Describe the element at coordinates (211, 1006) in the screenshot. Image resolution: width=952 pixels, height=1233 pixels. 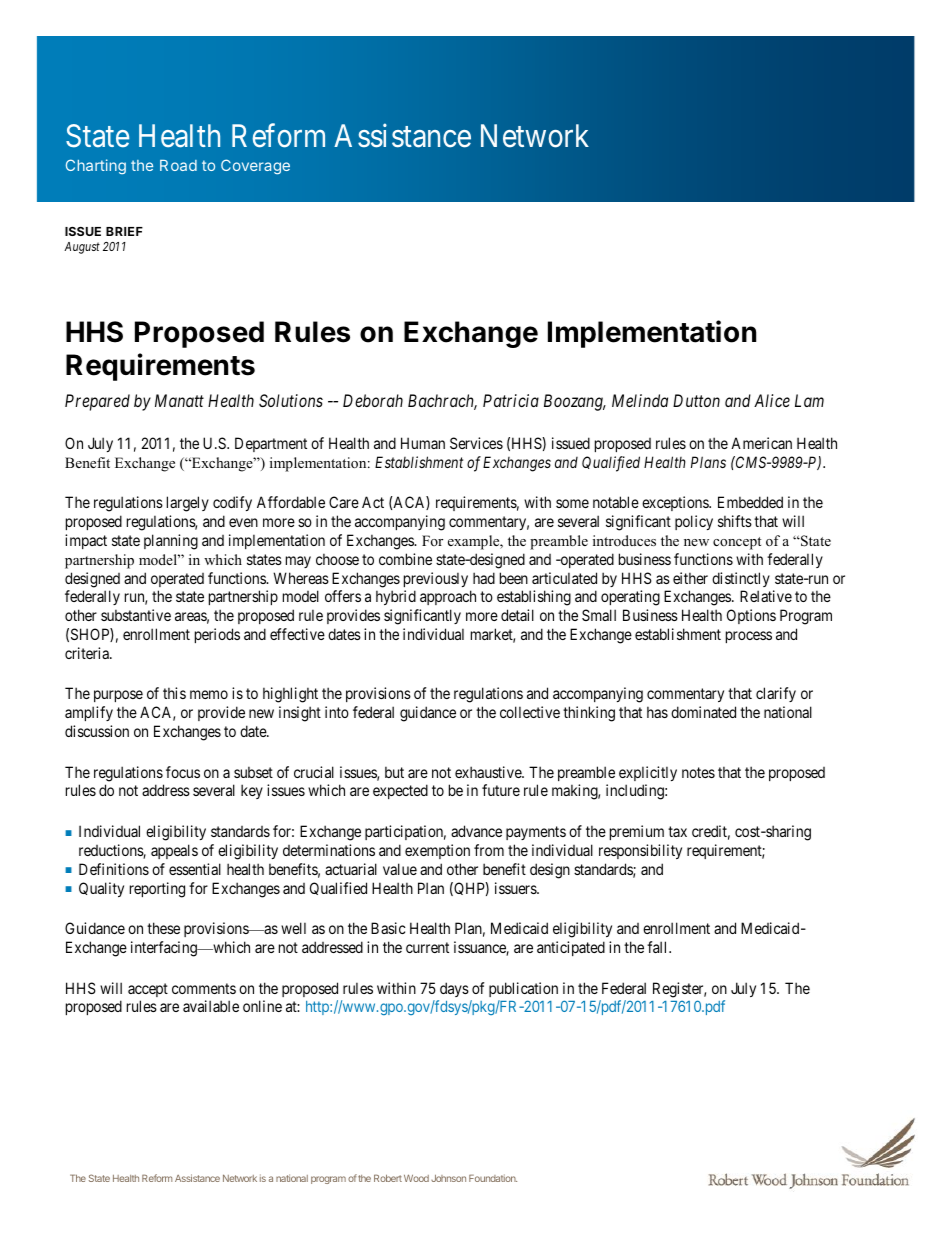
I see `available` at that location.
